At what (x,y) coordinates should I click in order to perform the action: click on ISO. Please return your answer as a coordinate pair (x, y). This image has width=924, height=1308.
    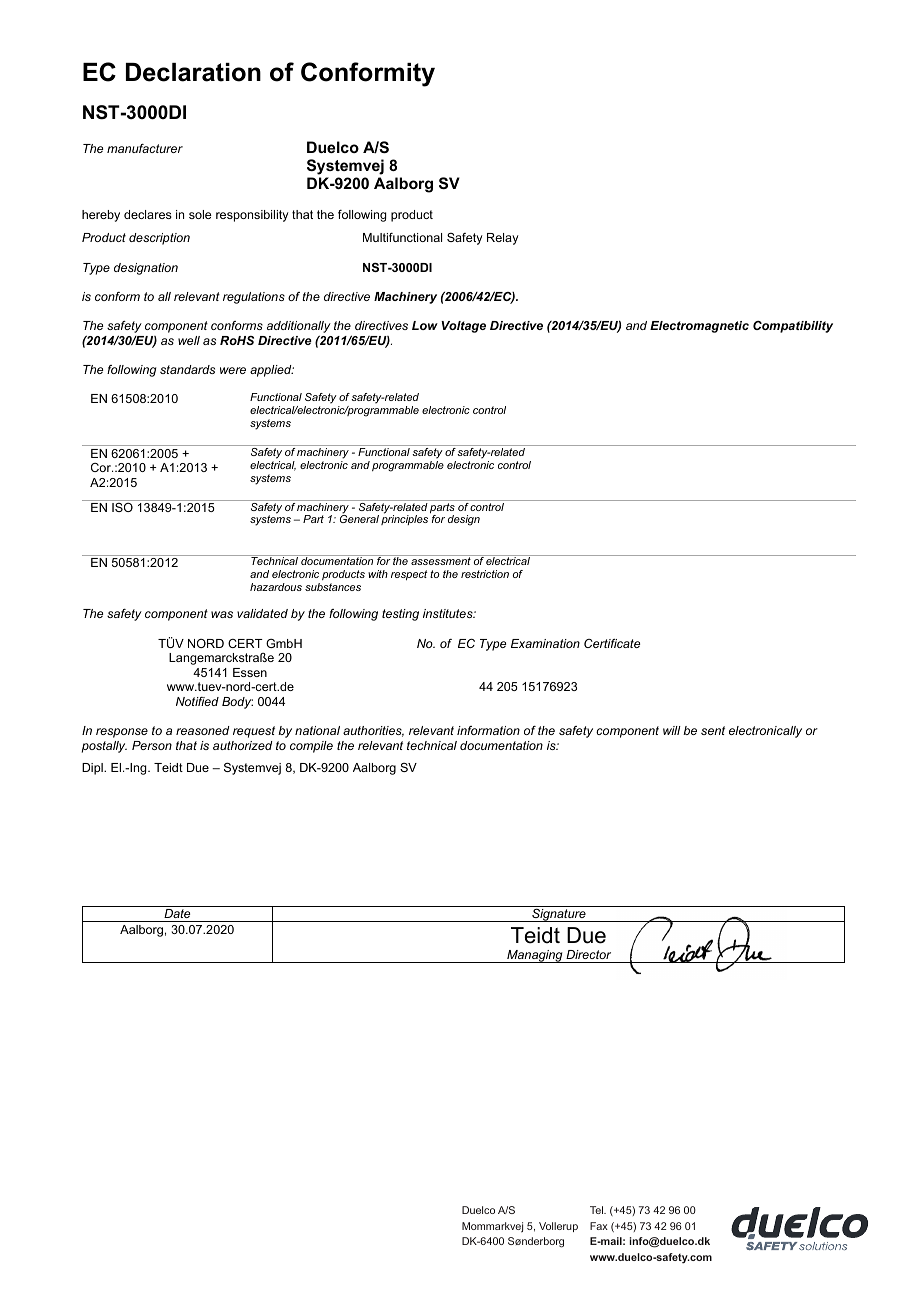
    Looking at the image, I should click on (122, 507).
